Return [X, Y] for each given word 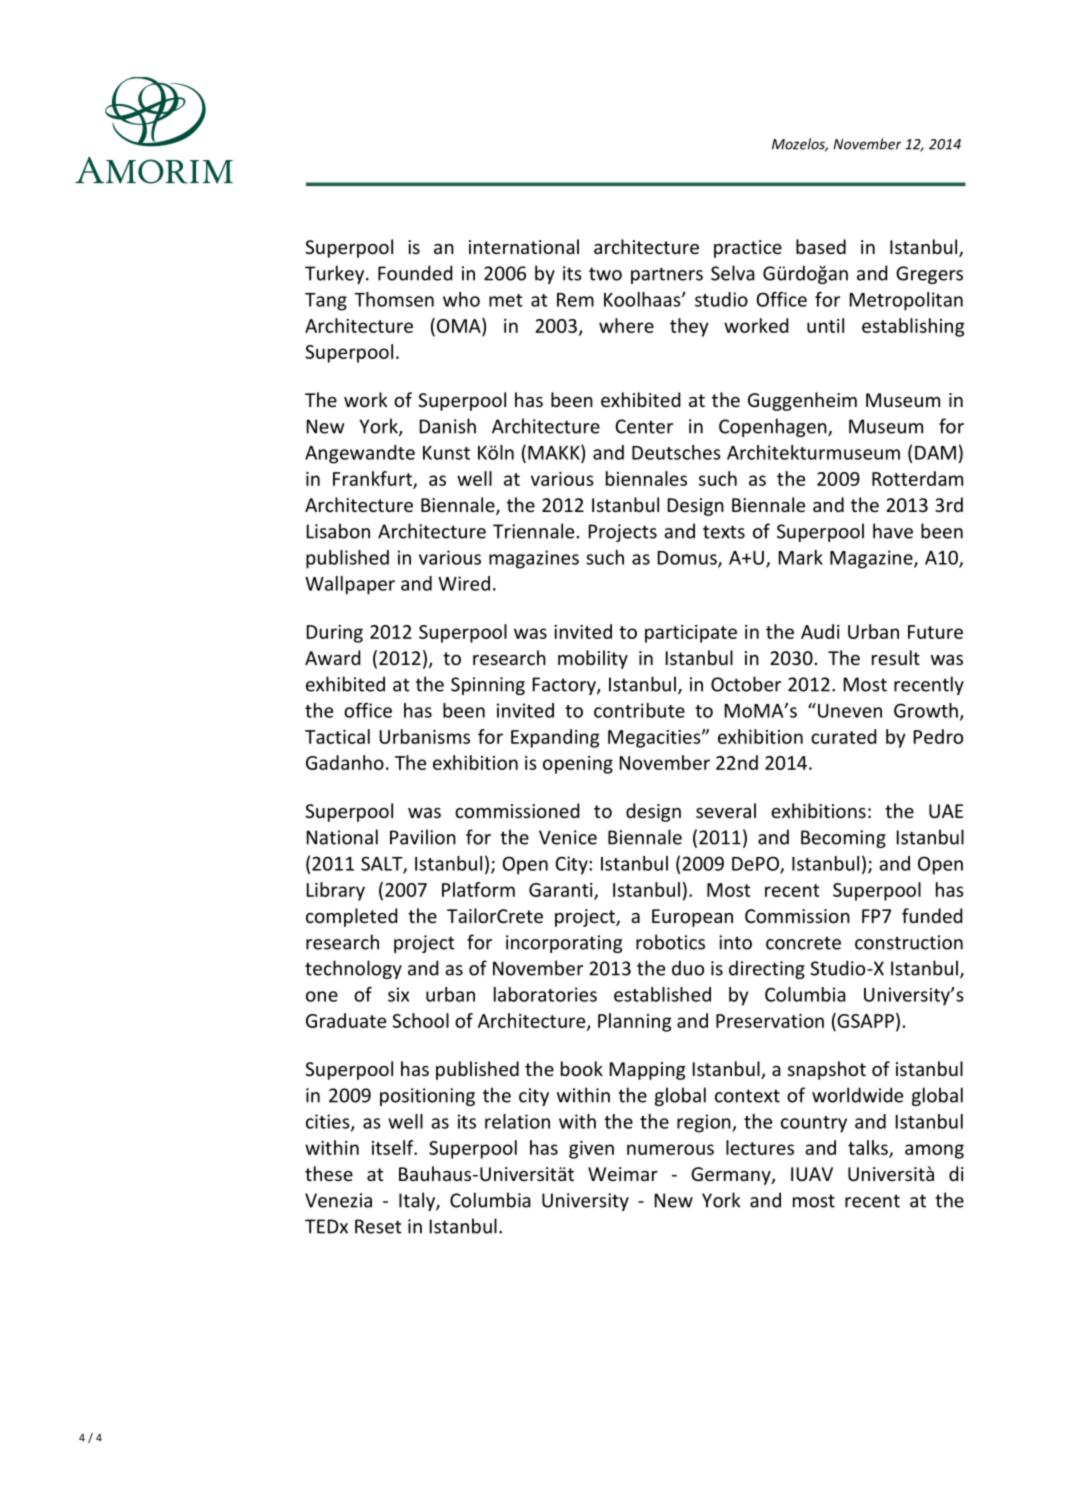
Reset [378, 1226]
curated [844, 736]
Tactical [337, 736]
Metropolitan [906, 301]
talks [869, 1149]
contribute [639, 710]
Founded [415, 273]
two [605, 274]
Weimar [623, 1174]
